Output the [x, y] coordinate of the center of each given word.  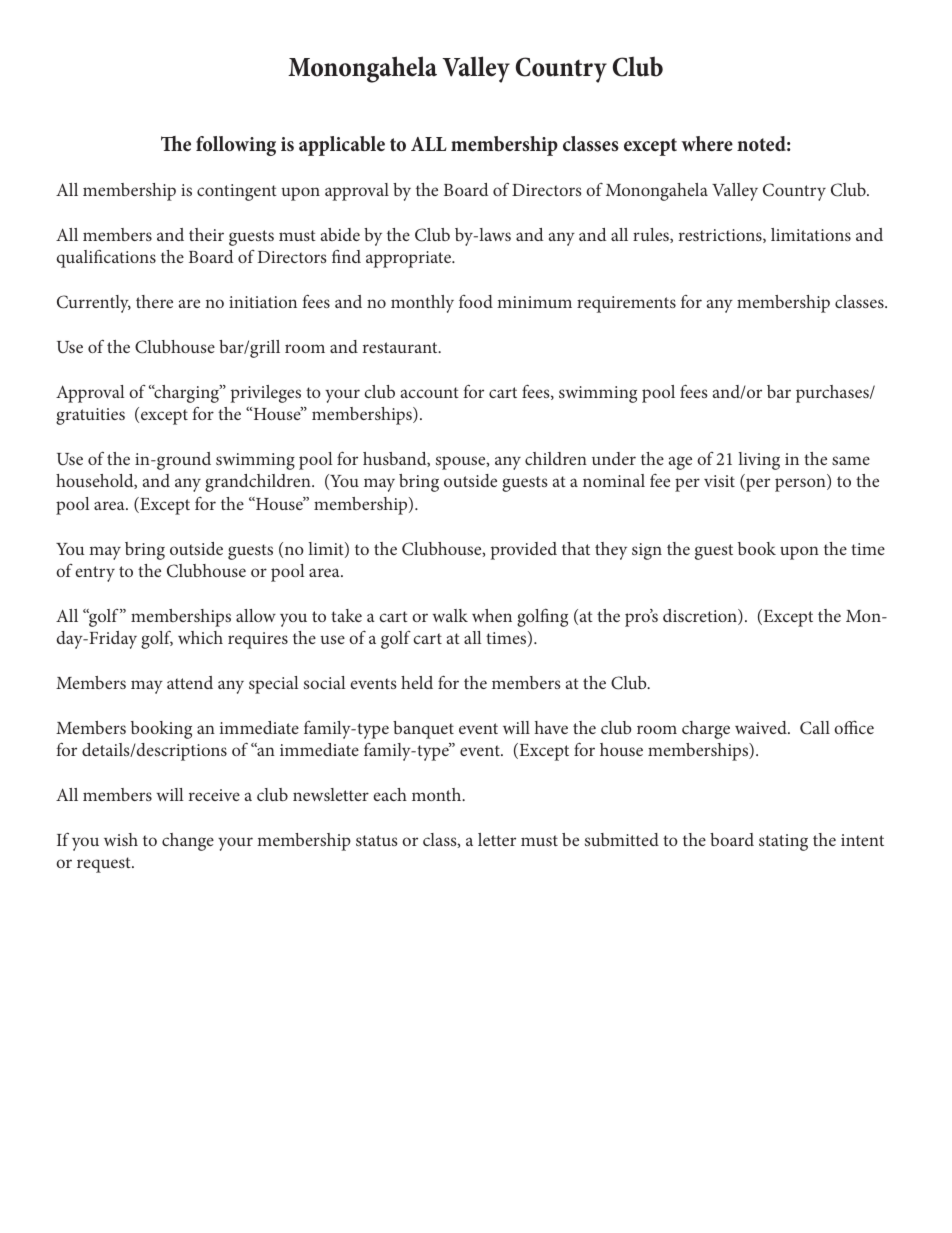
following [236, 146]
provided [524, 551]
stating [783, 842]
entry [95, 574]
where [707, 143]
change [188, 842]
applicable [342, 146]
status [377, 840]
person [801, 485]
